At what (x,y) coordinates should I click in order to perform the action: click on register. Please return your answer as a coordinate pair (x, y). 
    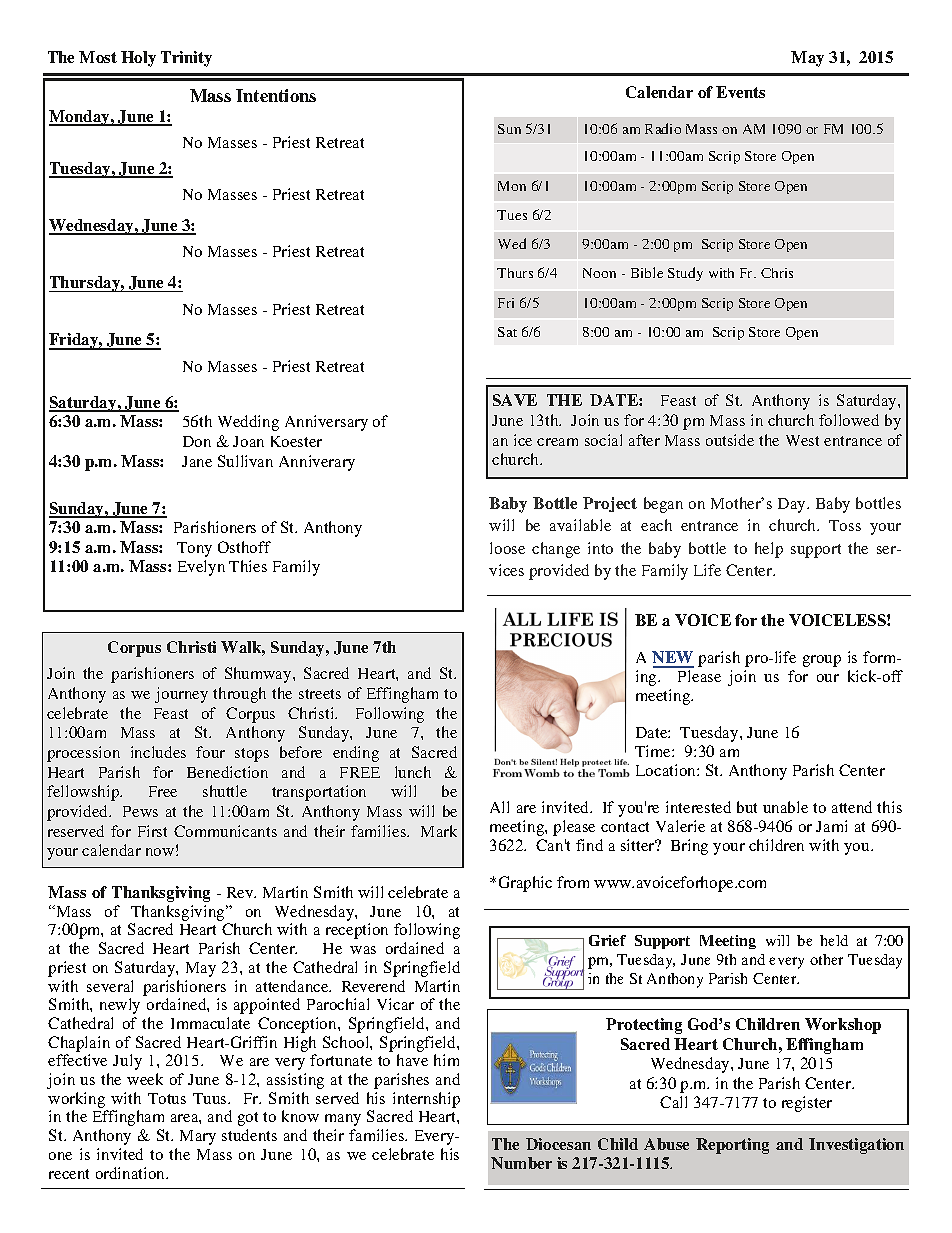
    Looking at the image, I should click on (807, 1104).
